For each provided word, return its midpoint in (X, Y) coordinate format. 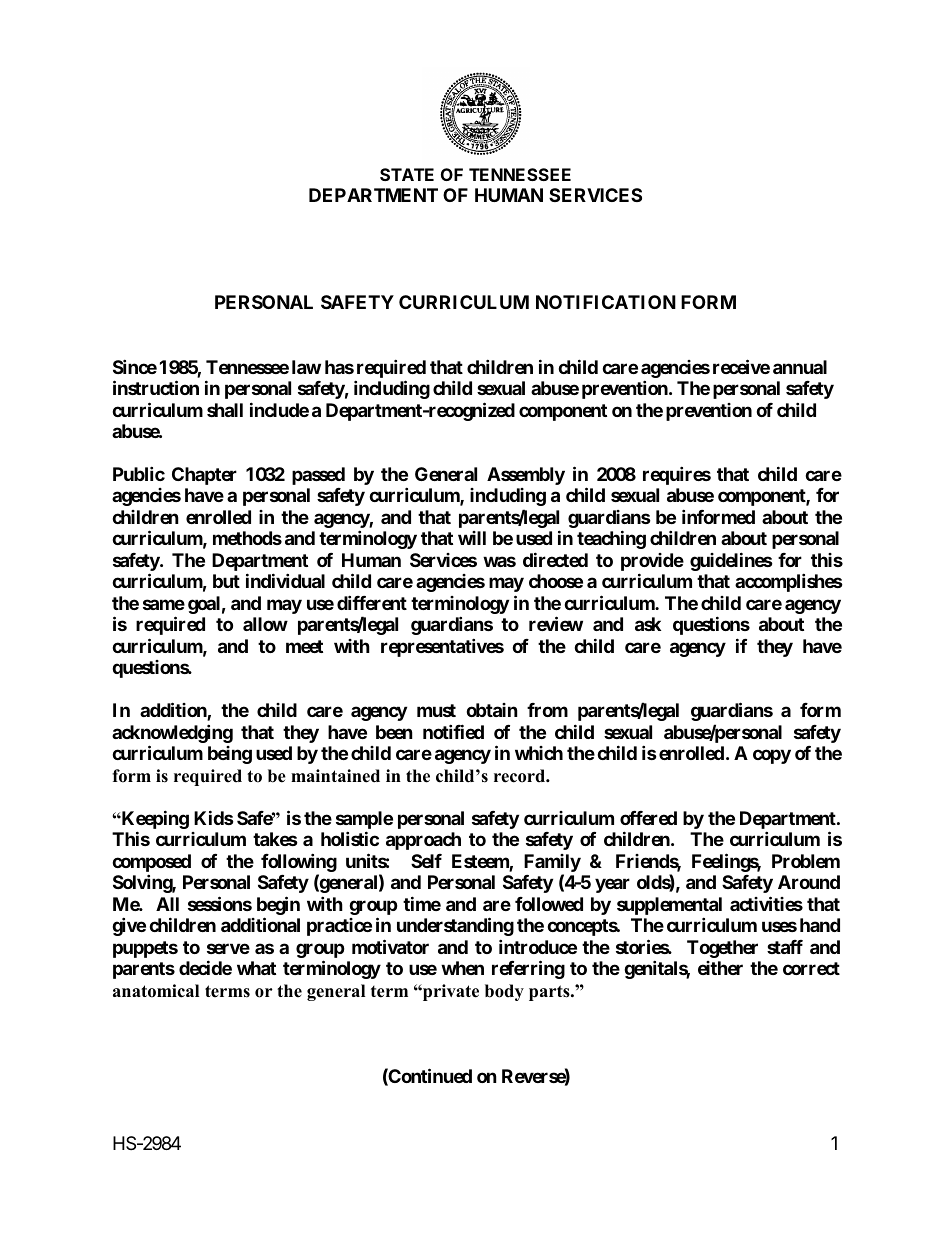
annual (800, 367)
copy (772, 757)
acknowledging (172, 735)
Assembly (526, 476)
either (720, 968)
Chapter (204, 476)
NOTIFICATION (606, 302)
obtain (492, 710)
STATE (407, 174)
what (256, 968)
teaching (611, 540)
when (462, 968)
